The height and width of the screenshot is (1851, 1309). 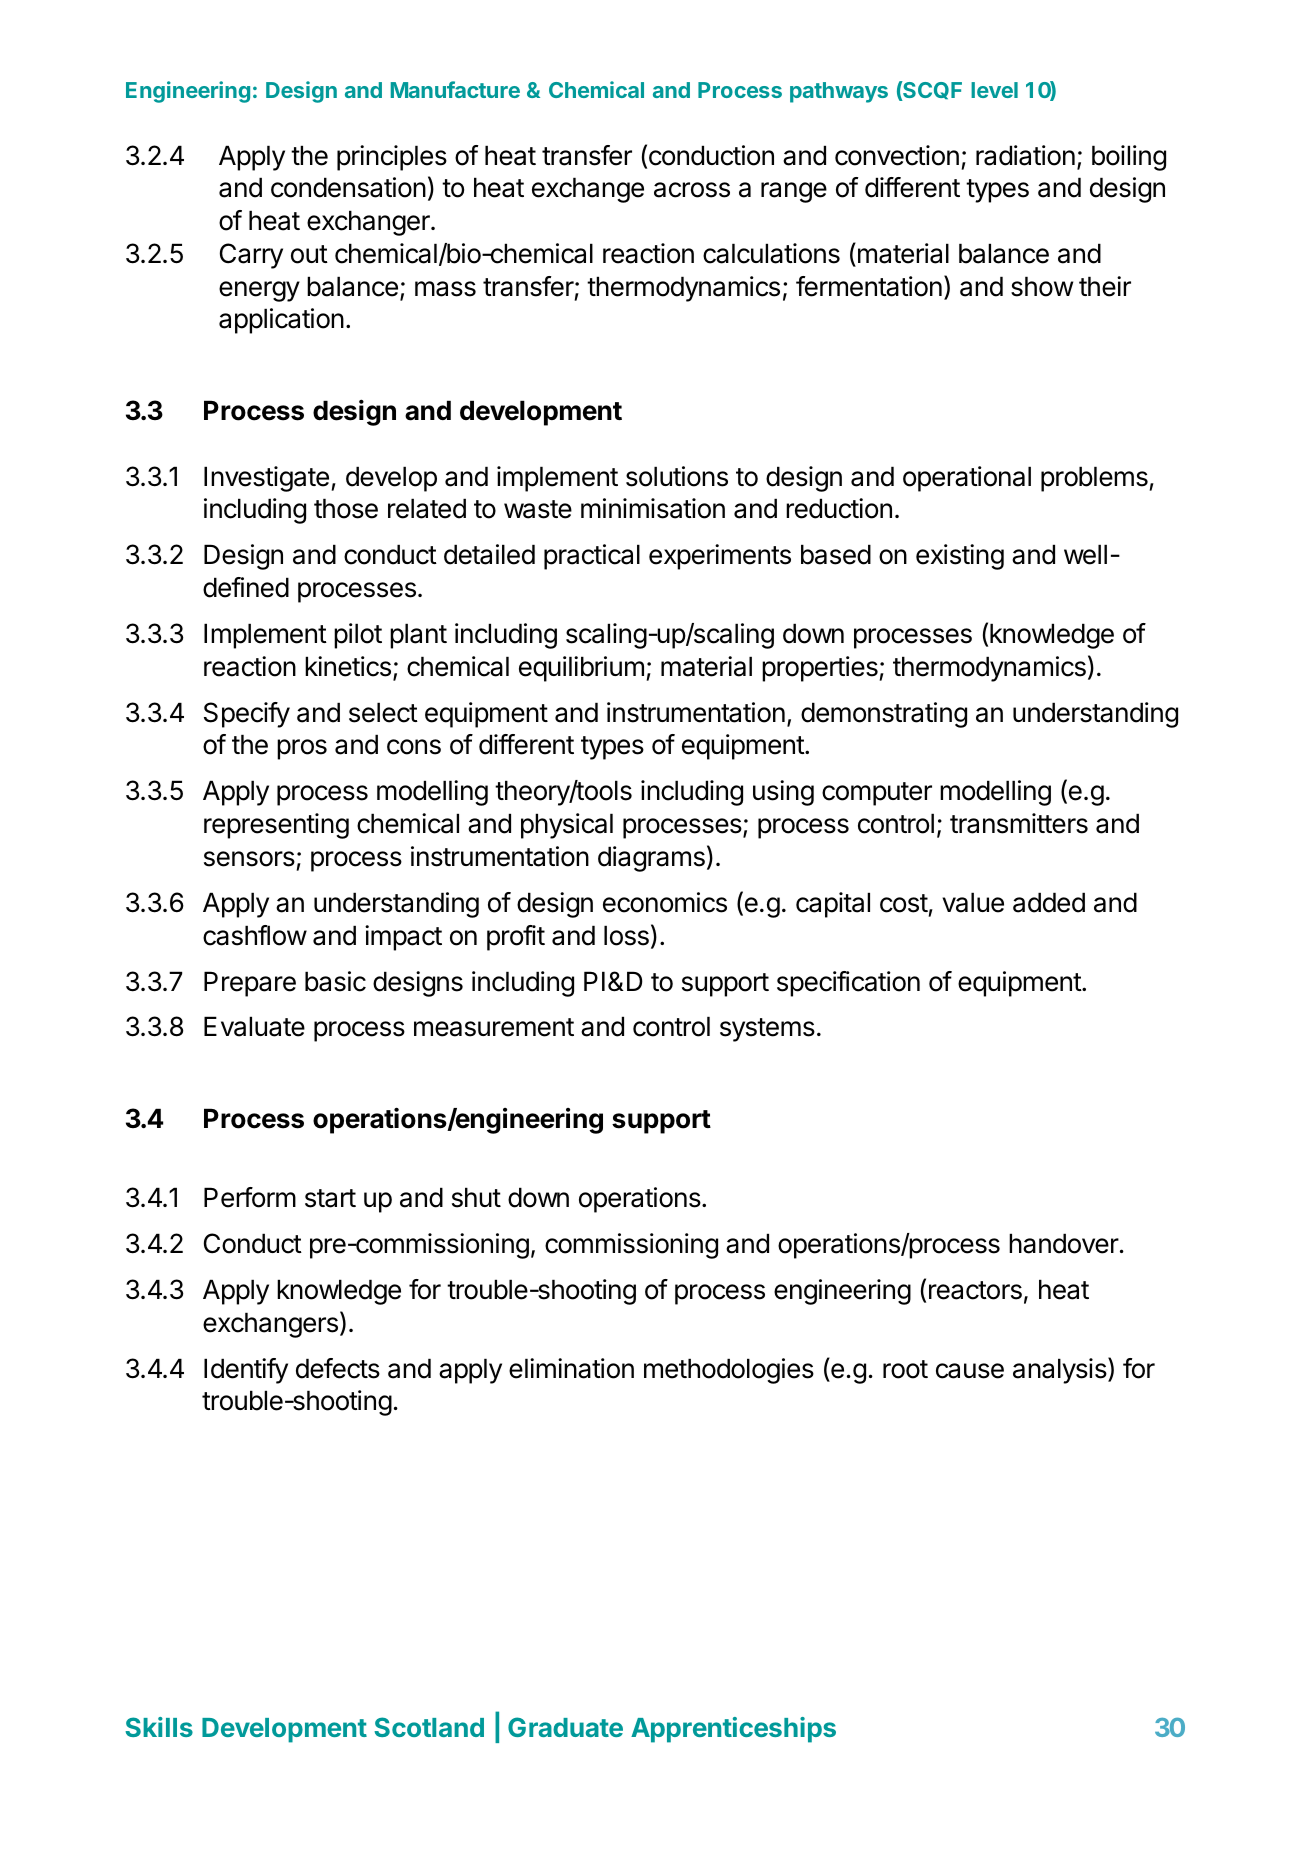 What do you see at coordinates (571, 1368) in the screenshot?
I see `elimination` at bounding box center [571, 1368].
